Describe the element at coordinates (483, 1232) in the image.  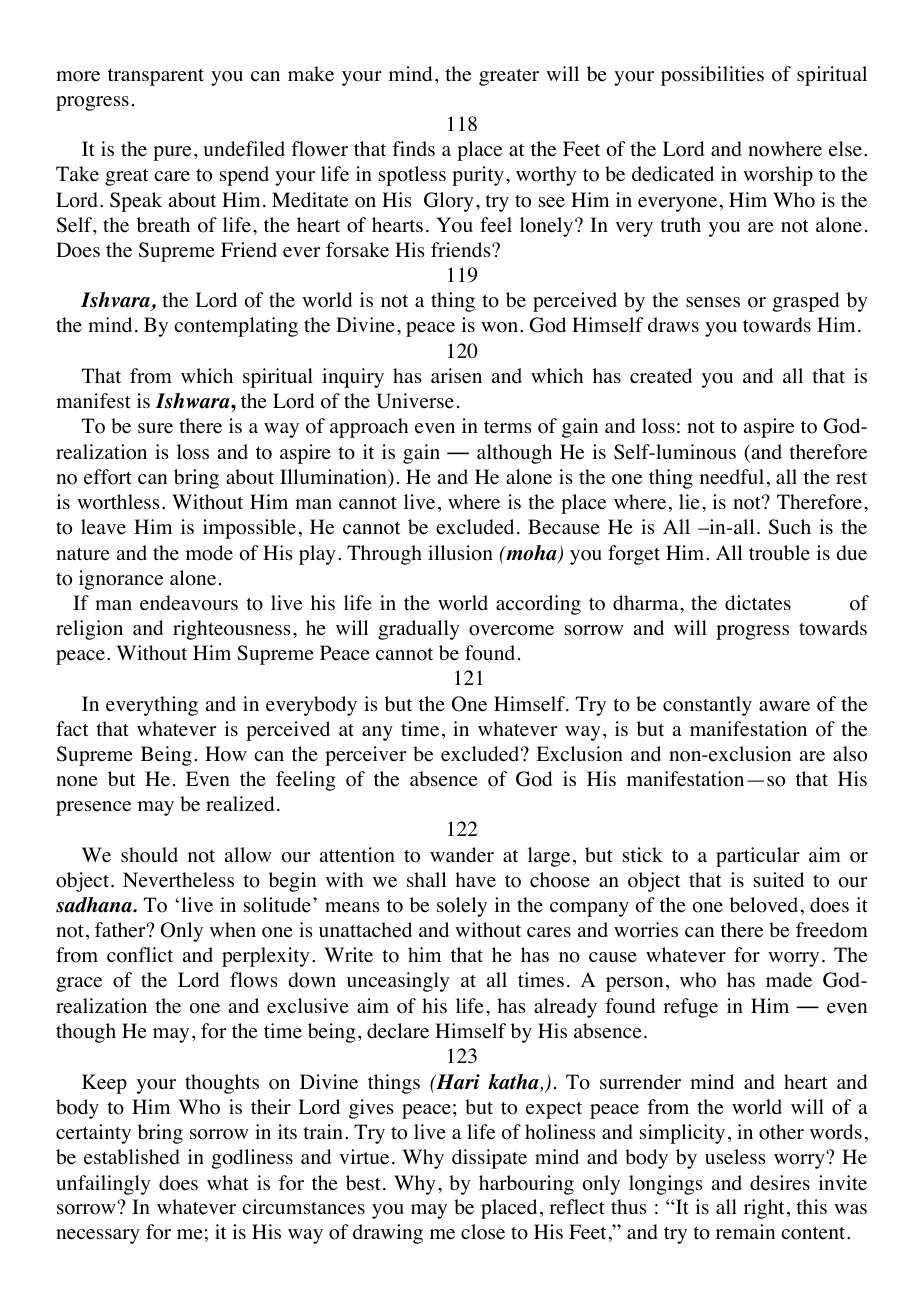
I see `close` at that location.
